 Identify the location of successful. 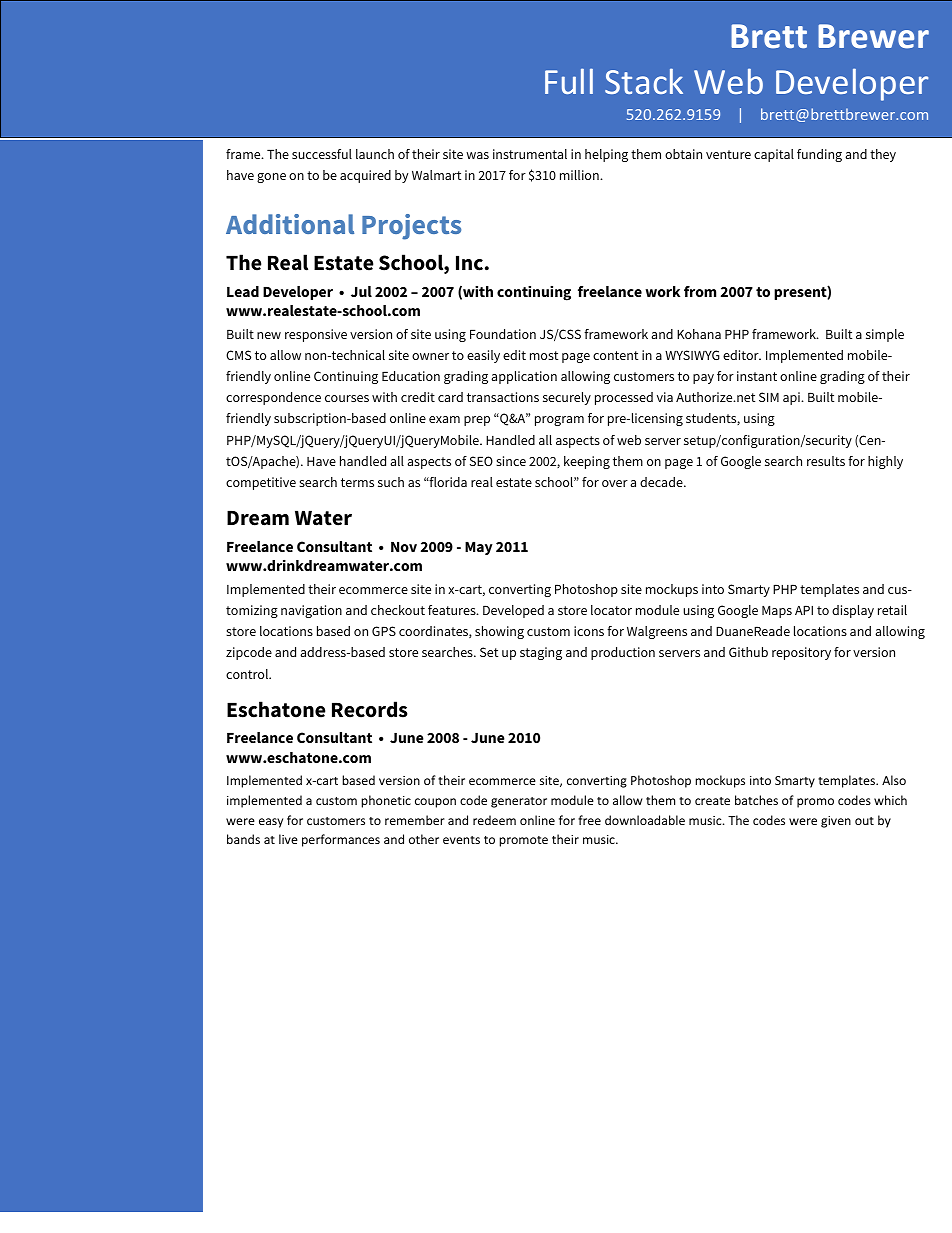
(322, 154).
